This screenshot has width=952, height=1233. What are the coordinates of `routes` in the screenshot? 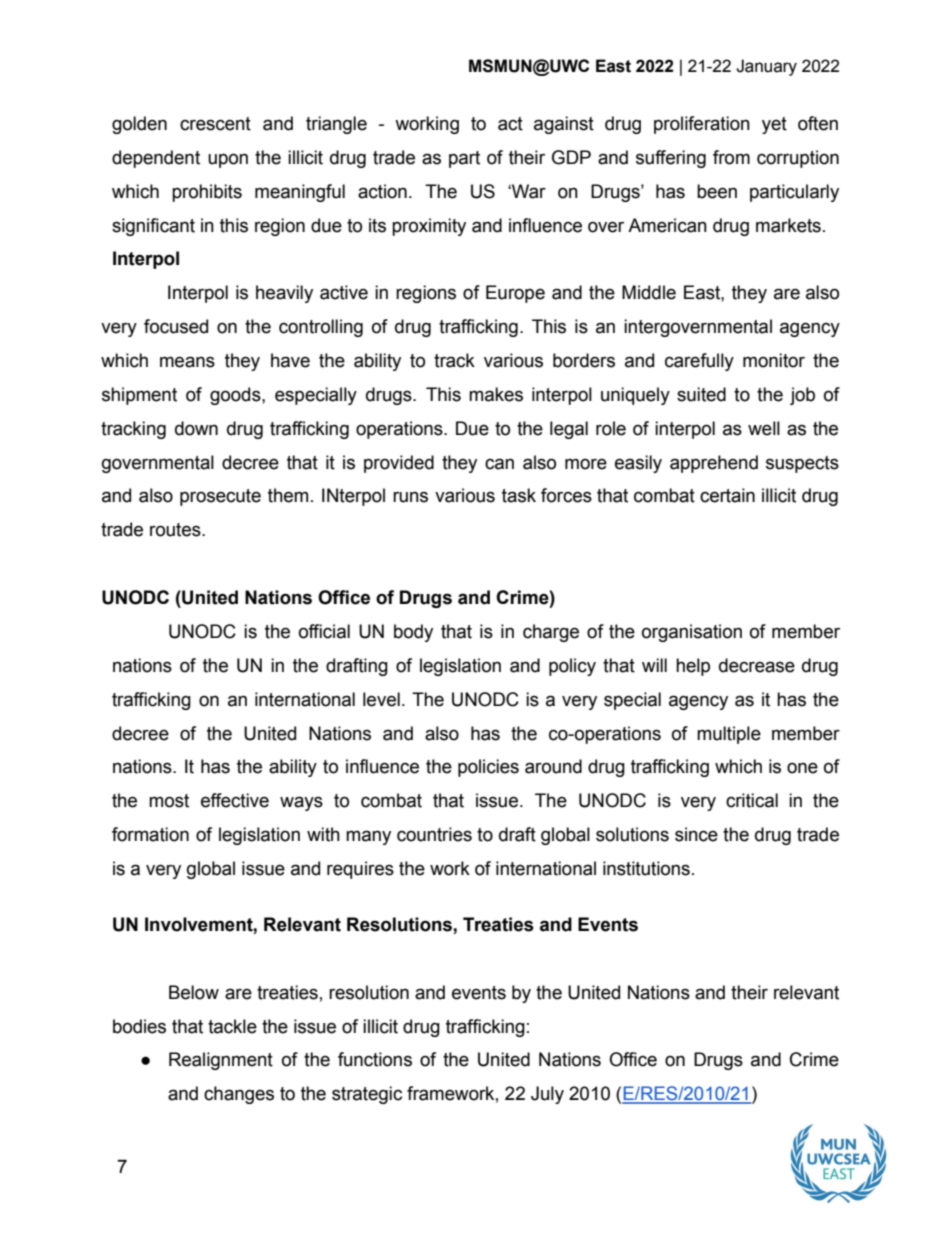 It's located at (176, 530).
